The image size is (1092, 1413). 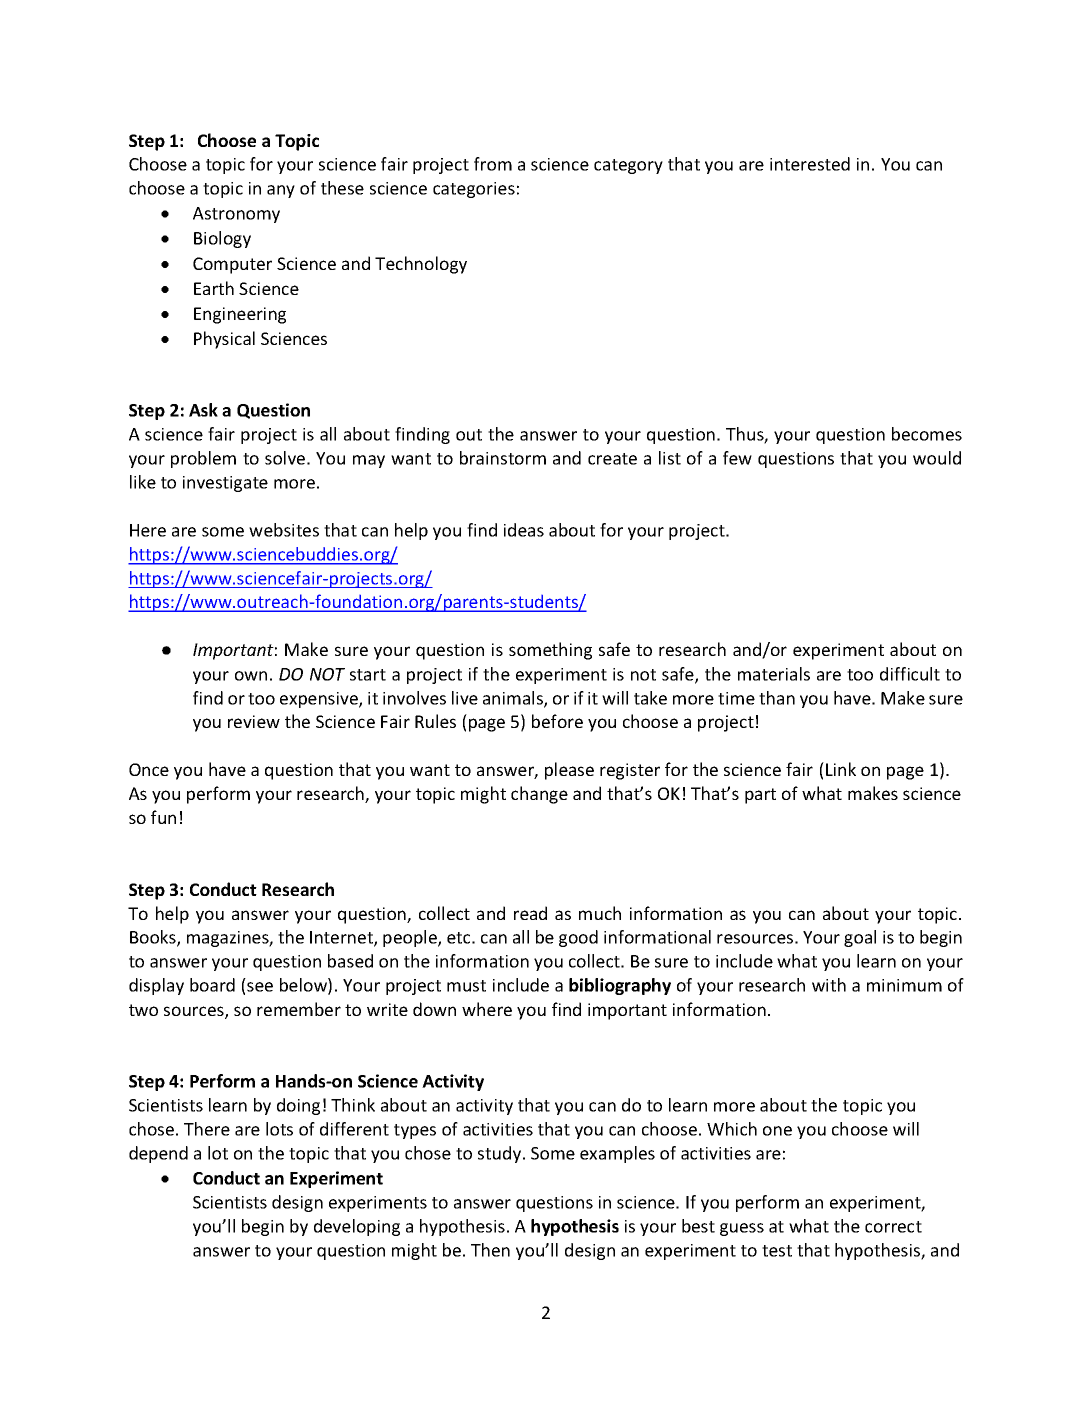 What do you see at coordinates (474, 190) in the screenshot?
I see `categories` at bounding box center [474, 190].
